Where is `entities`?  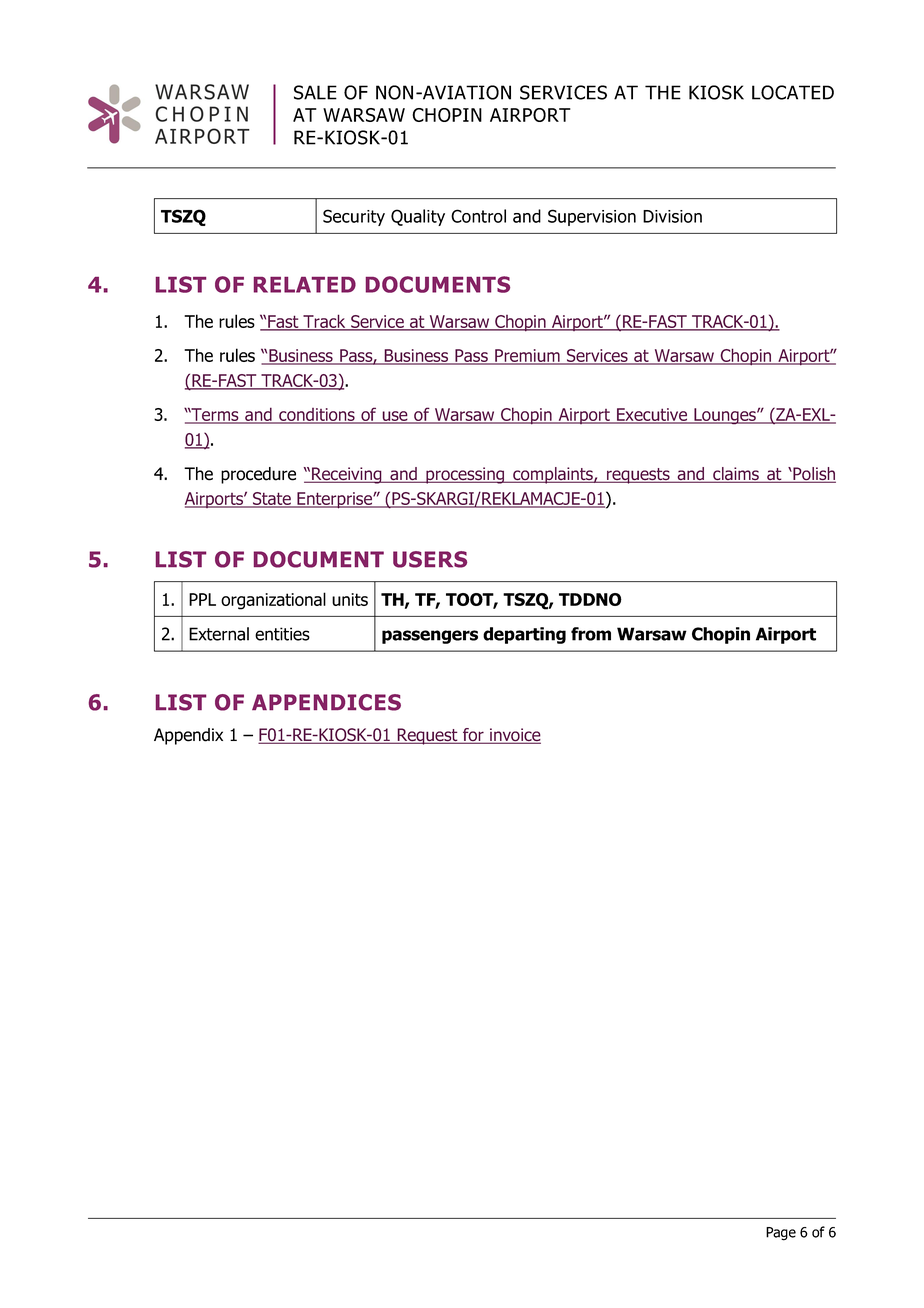 entities is located at coordinates (282, 634).
